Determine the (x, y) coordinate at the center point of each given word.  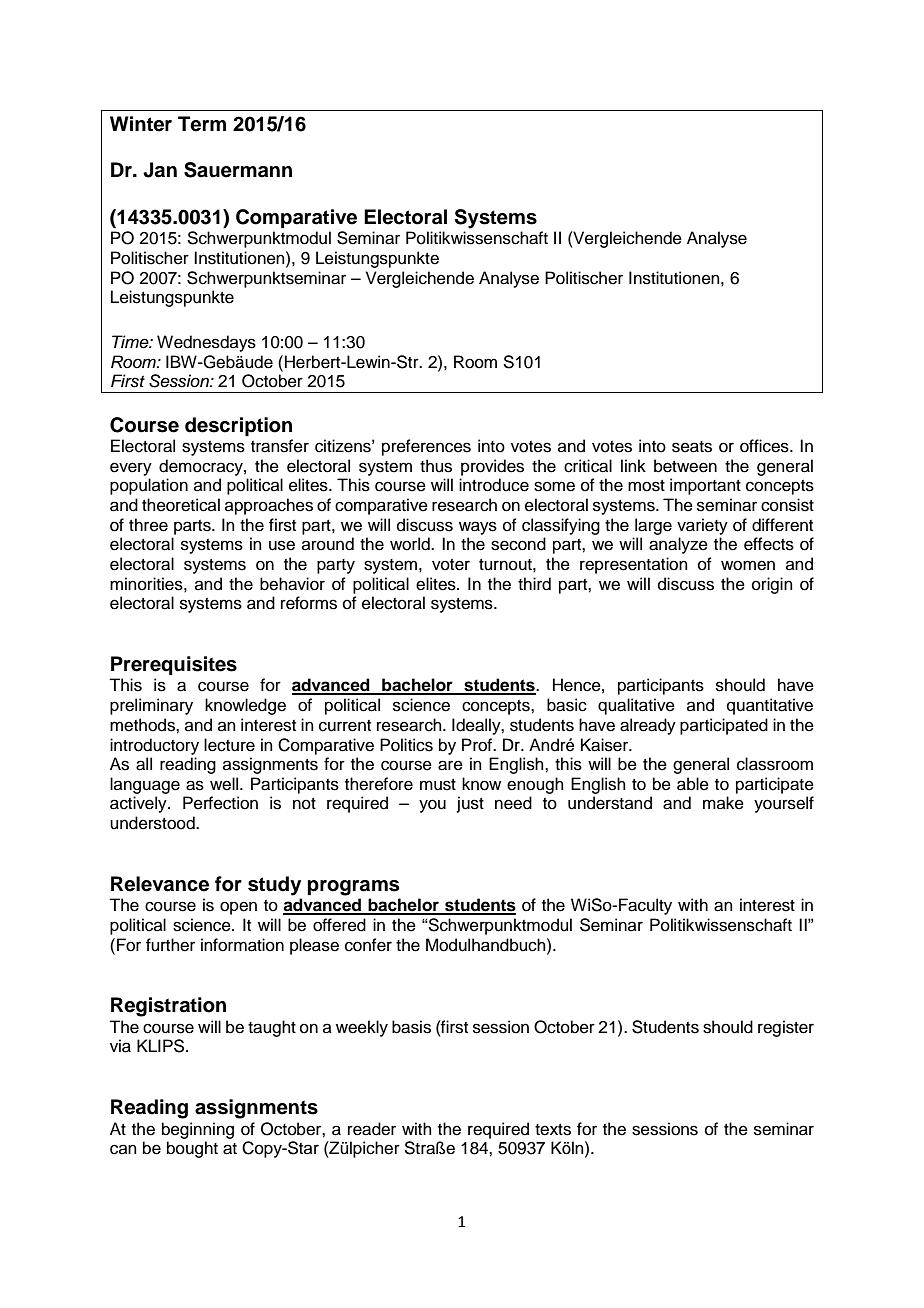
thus (436, 466)
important (705, 486)
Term (202, 124)
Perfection (220, 803)
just (470, 804)
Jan (160, 170)
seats (692, 447)
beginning (198, 1130)
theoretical (181, 505)
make (723, 803)
